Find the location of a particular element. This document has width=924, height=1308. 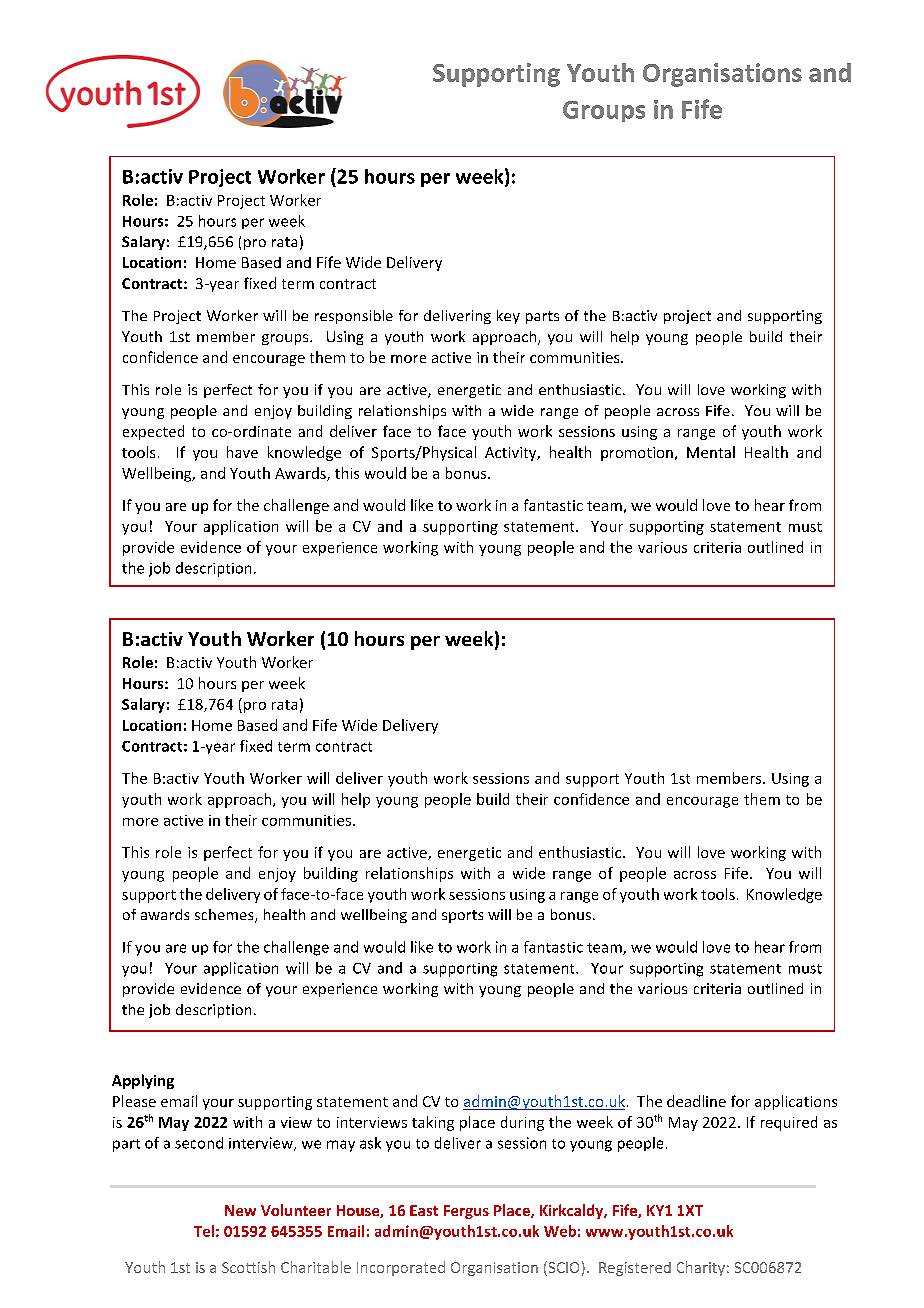

key is located at coordinates (508, 317).
